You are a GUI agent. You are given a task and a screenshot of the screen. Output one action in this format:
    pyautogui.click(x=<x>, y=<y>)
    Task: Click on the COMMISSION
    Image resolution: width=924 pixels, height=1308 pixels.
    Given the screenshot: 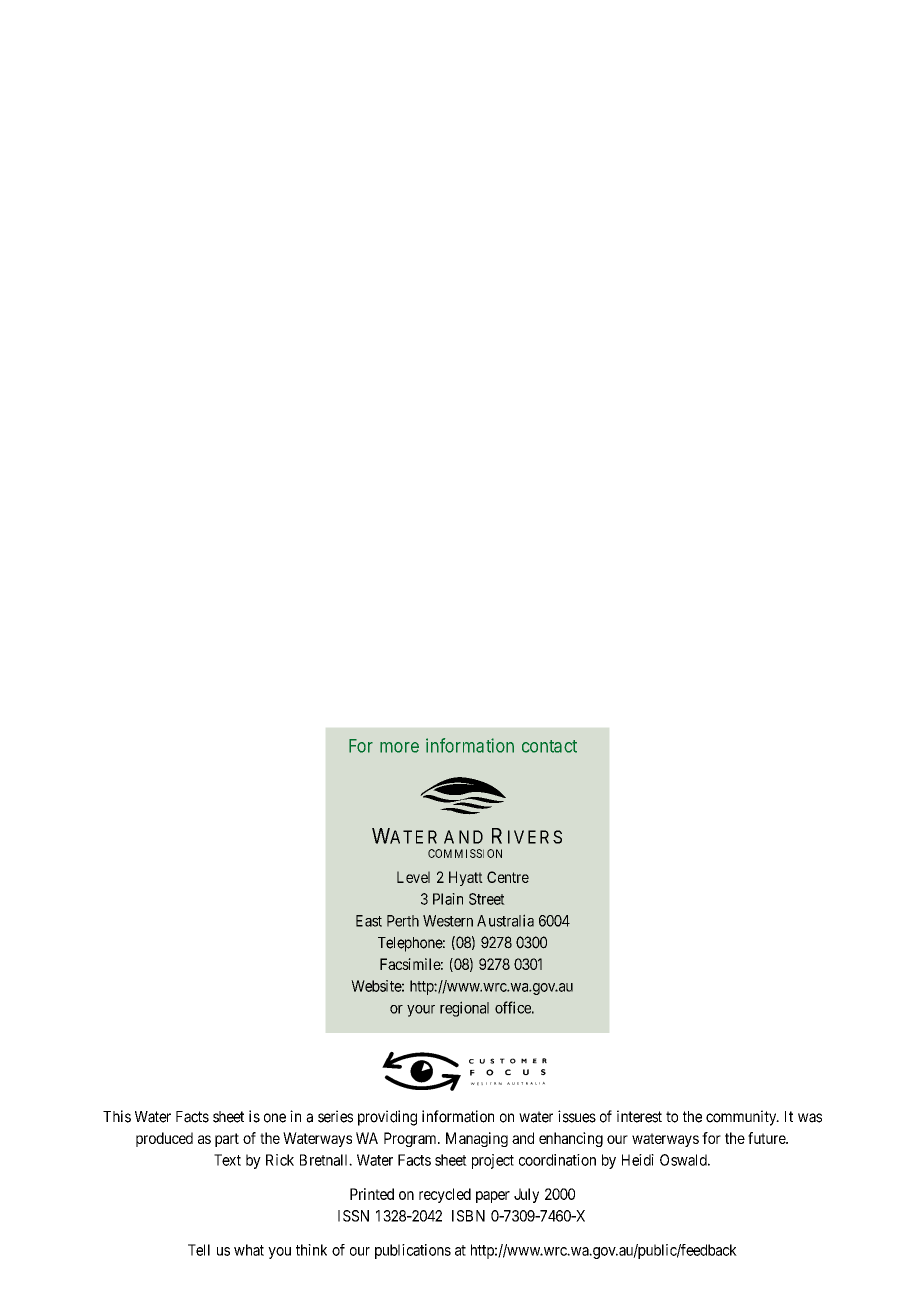 What is the action you would take?
    pyautogui.click(x=465, y=853)
